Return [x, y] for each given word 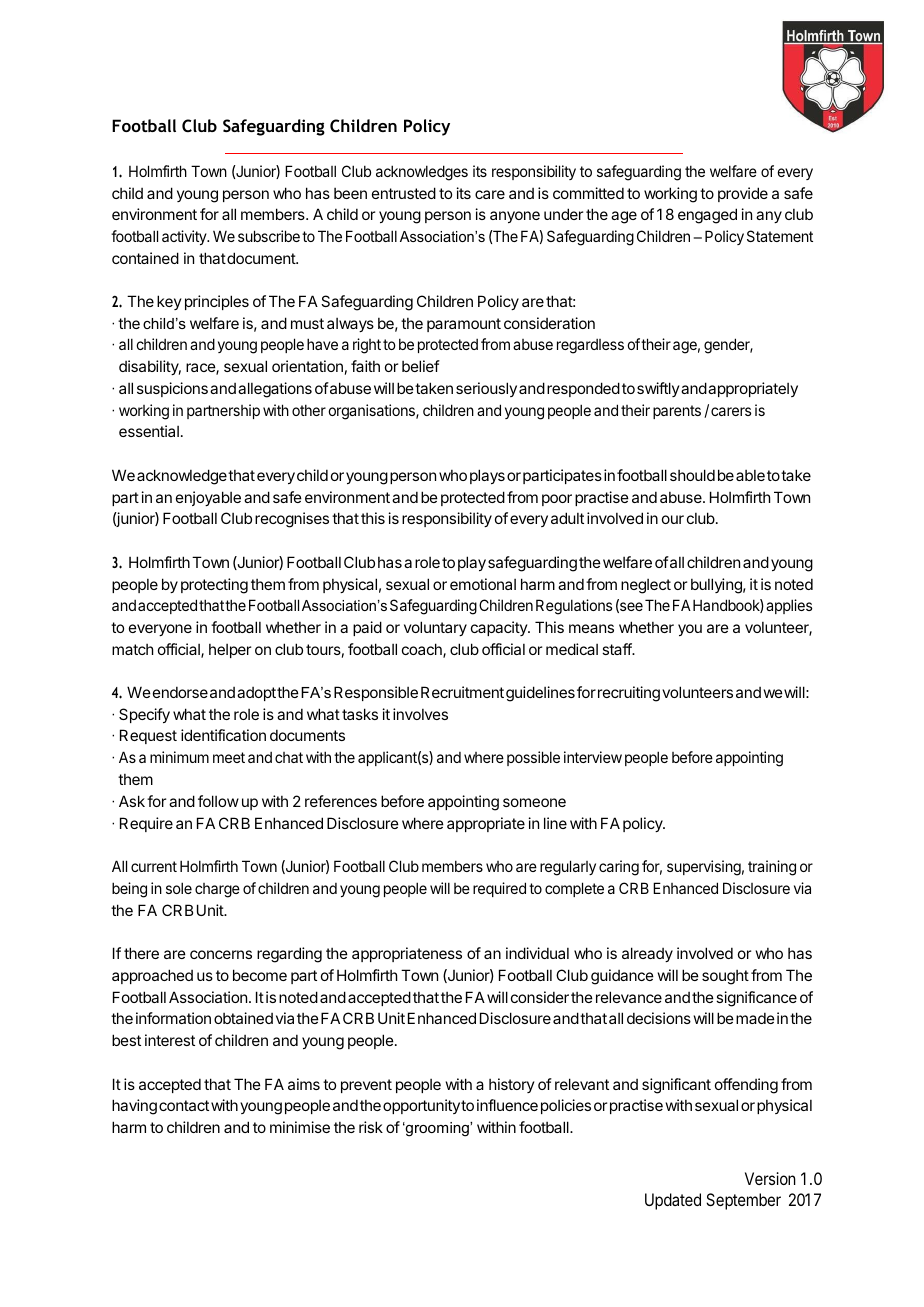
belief [421, 366]
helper [230, 651]
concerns [221, 954]
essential [149, 431]
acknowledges [422, 173]
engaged [707, 216]
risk [371, 1127]
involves [420, 714]
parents [677, 412]
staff [617, 649]
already [647, 954]
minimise [300, 1127]
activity [185, 237]
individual [537, 953]
